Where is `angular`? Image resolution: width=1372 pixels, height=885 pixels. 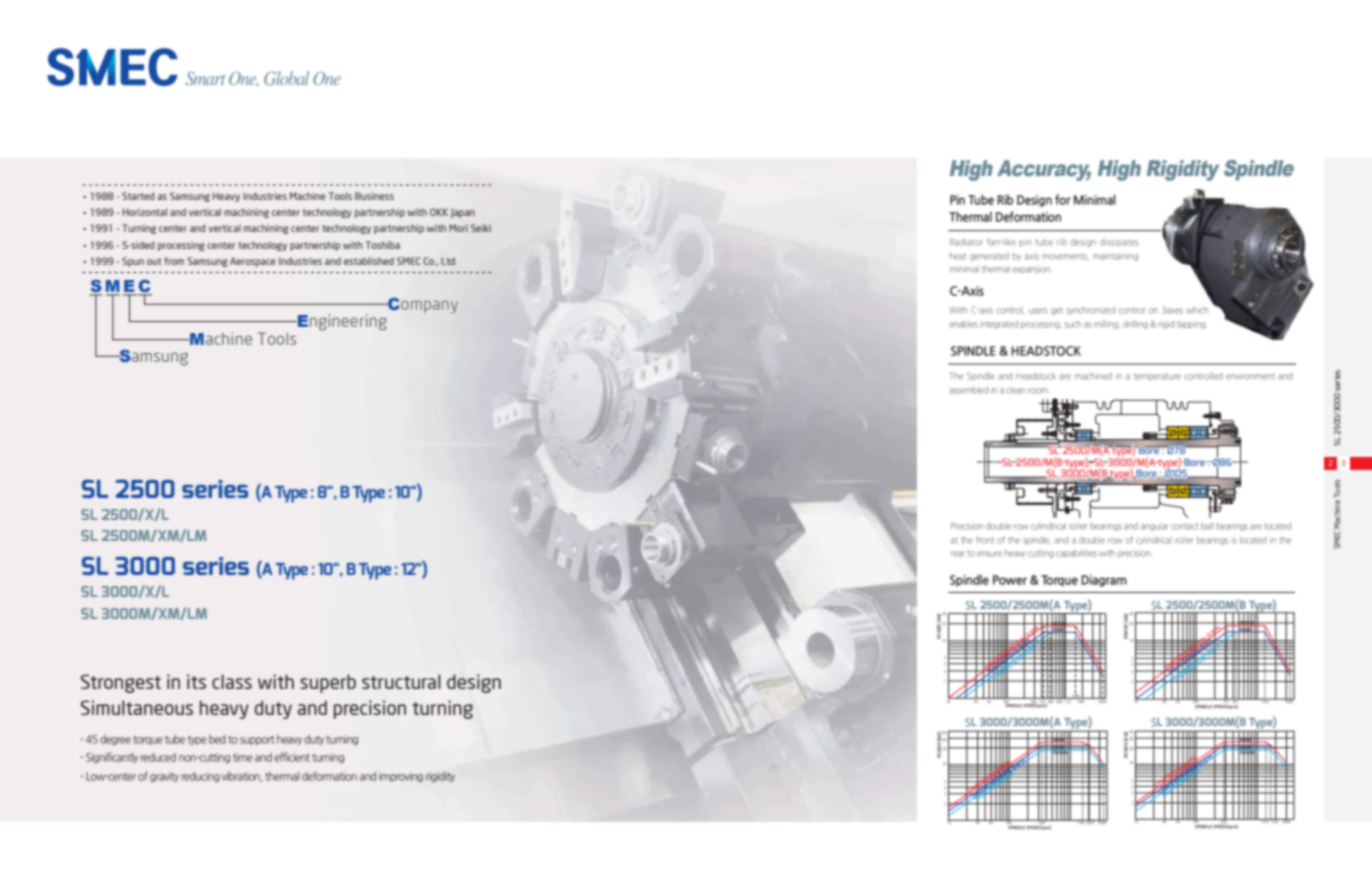
angular is located at coordinates (1154, 527).
